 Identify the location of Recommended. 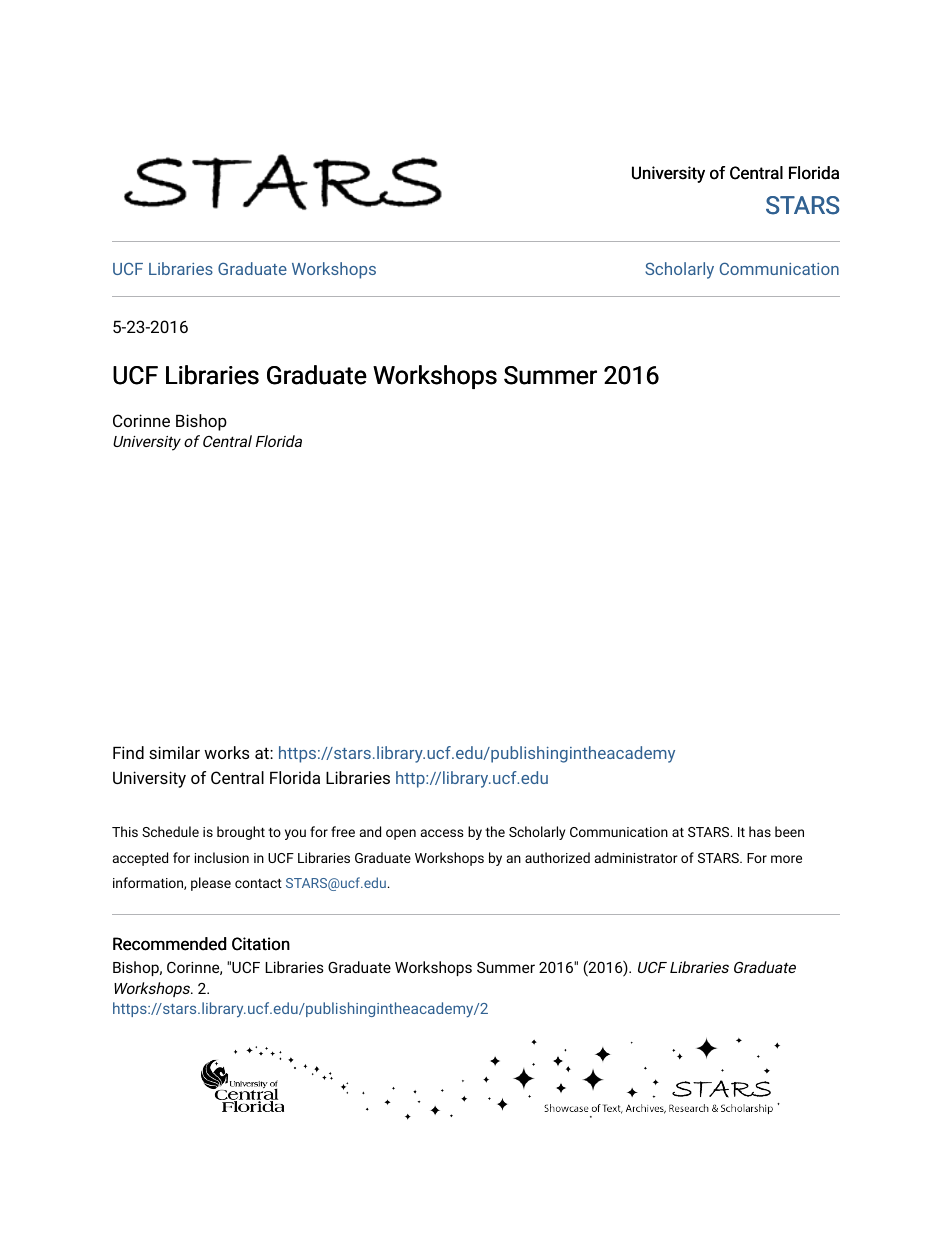
(169, 944).
